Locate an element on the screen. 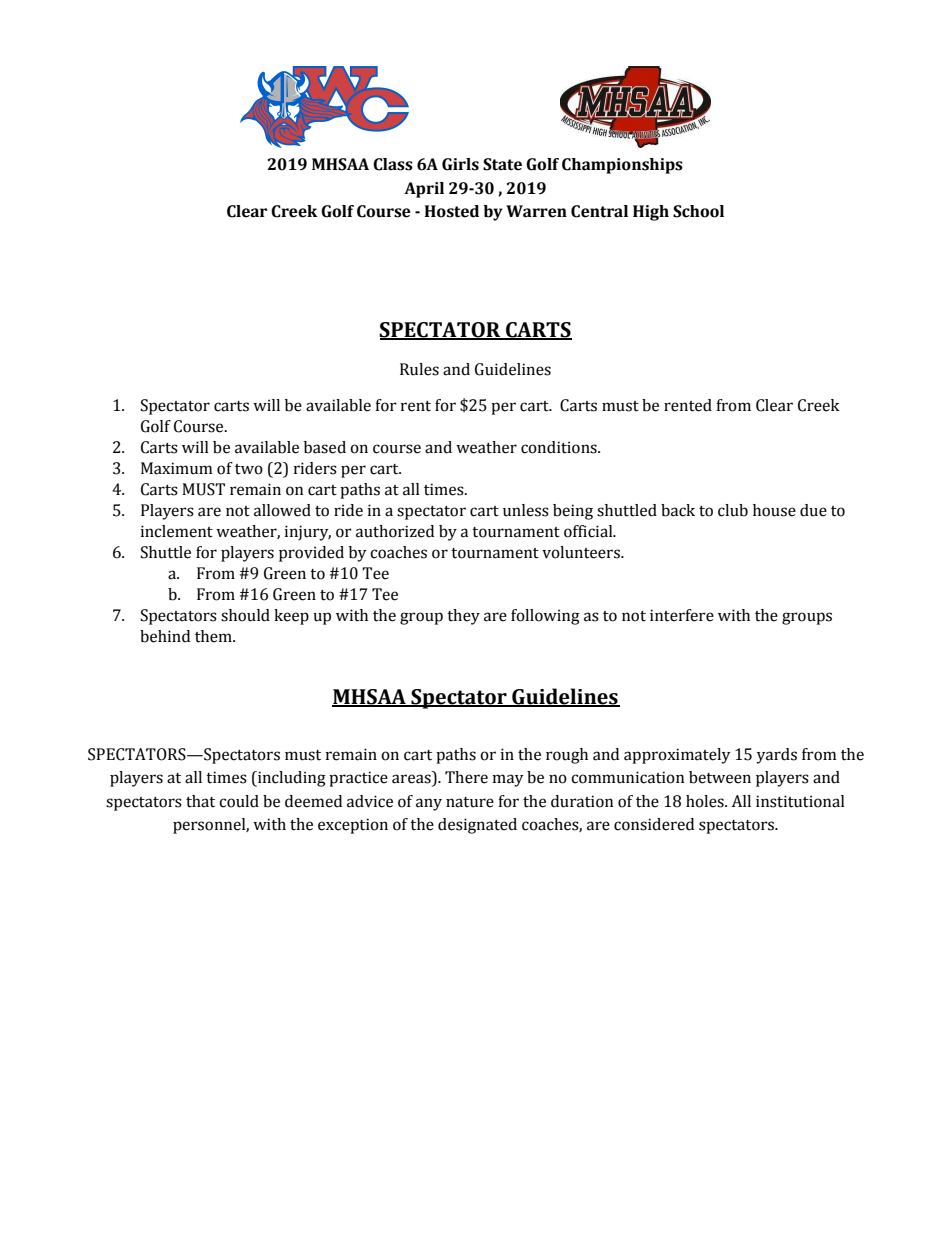 This screenshot has height=1233, width=952. interfere is located at coordinates (682, 615).
